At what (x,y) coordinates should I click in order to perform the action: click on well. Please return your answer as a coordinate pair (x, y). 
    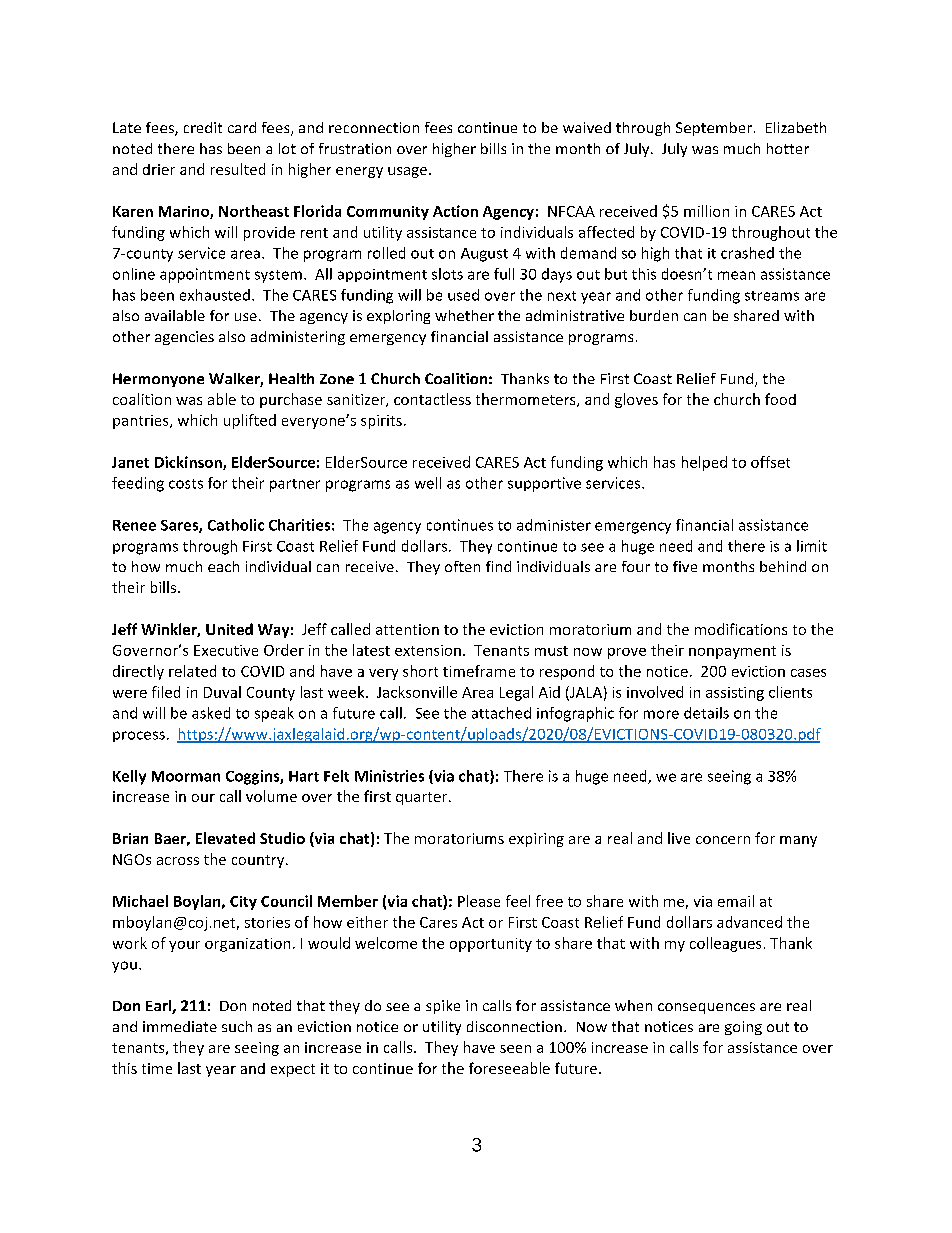
    Looking at the image, I should click on (428, 483).
